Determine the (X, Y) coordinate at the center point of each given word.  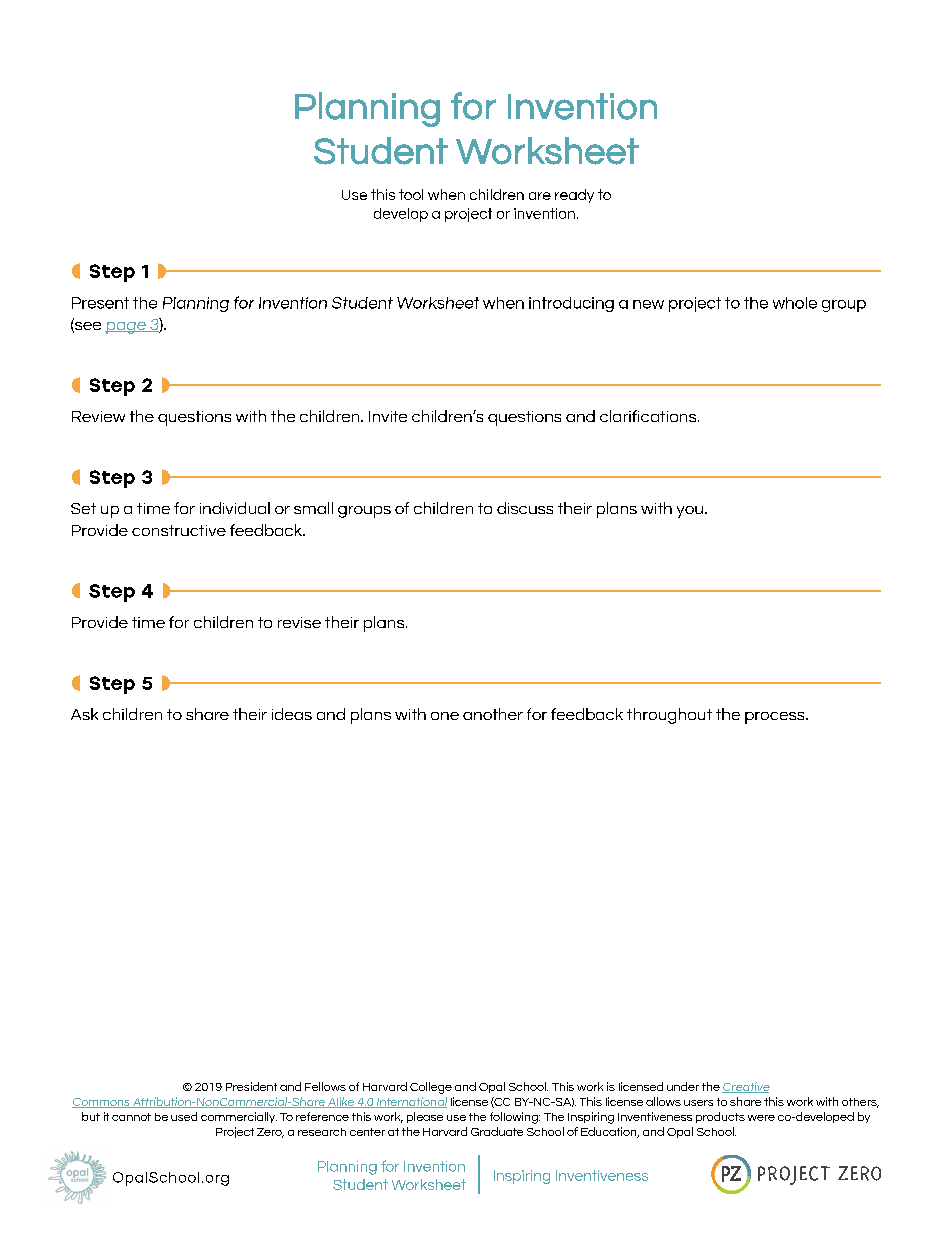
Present (100, 303)
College (431, 1088)
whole (795, 303)
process (776, 718)
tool (411, 194)
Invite (388, 416)
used (184, 1116)
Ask (84, 714)
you (690, 512)
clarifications (649, 416)
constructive (179, 530)
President (251, 1086)
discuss (525, 508)
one (445, 716)
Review (98, 416)
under (683, 1086)
